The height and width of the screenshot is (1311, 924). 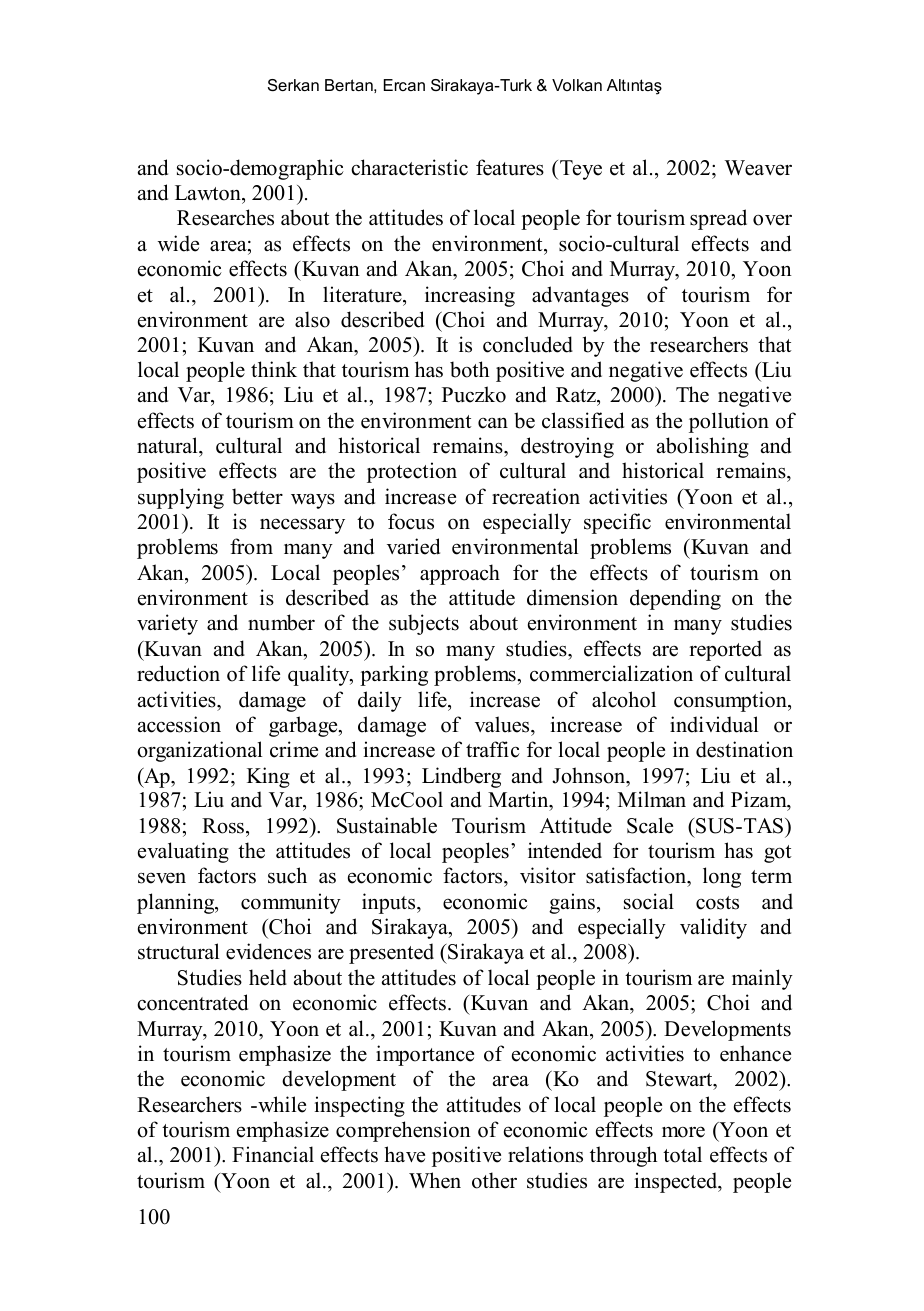 What do you see at coordinates (273, 1154) in the screenshot?
I see `Financial` at bounding box center [273, 1154].
